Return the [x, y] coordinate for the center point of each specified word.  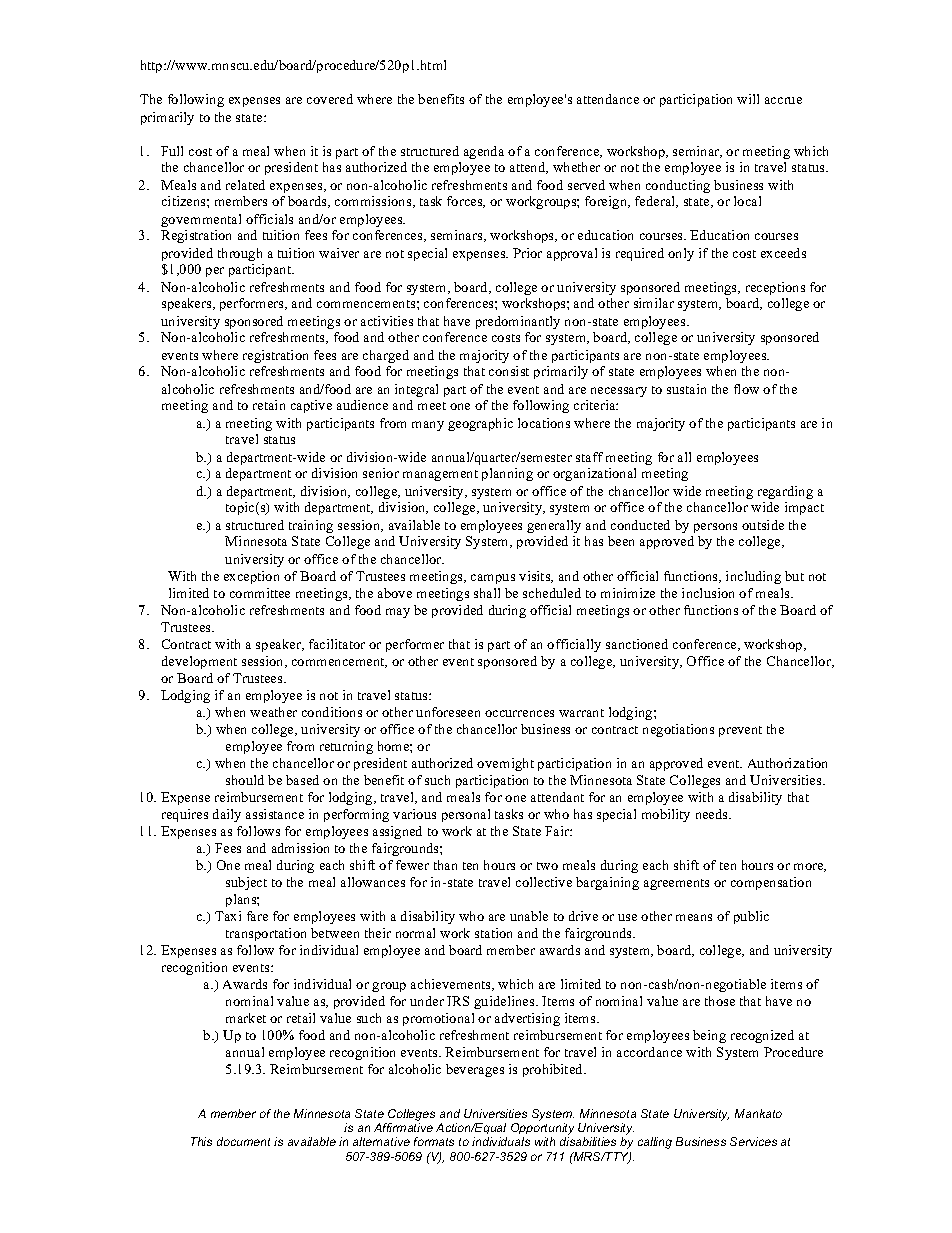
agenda [484, 152]
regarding [785, 492]
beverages [475, 1070]
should [245, 780]
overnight [505, 764]
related [245, 185]
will [748, 99]
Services [753, 1141]
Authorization [787, 763]
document [243, 1141]
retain [269, 405]
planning [507, 474]
